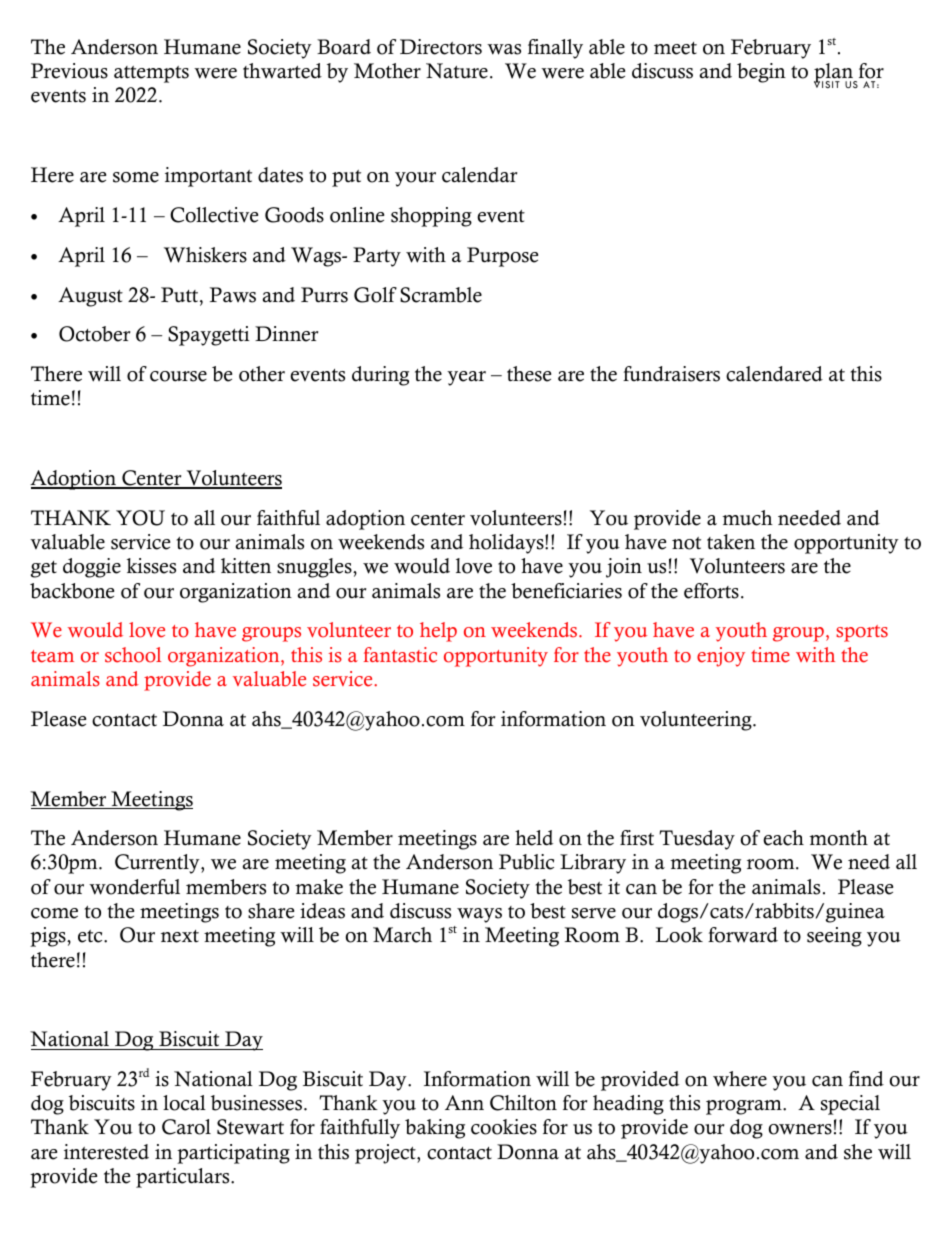  I want to click on baking, so click(435, 1129).
